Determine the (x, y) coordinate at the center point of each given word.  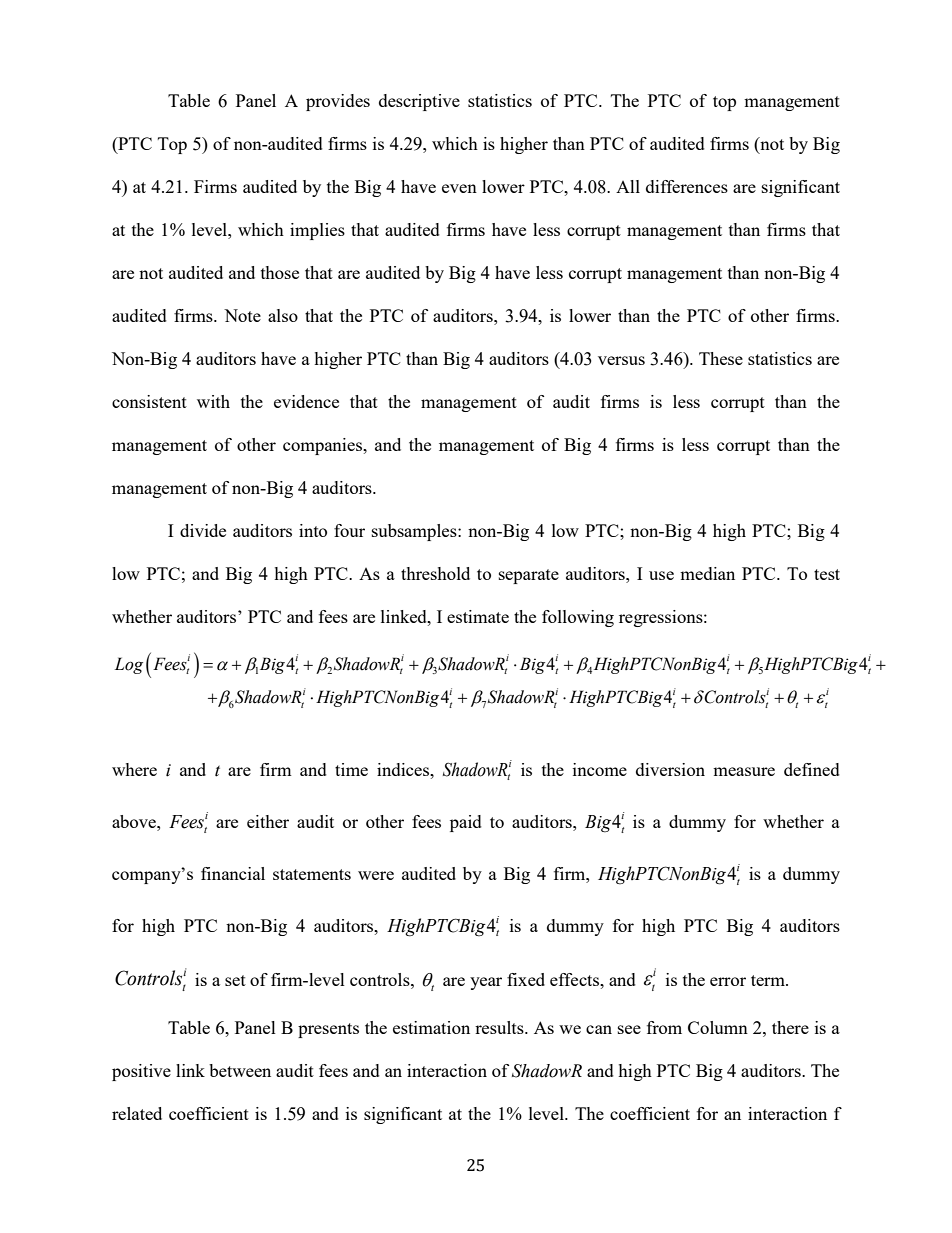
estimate (478, 616)
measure (744, 771)
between (240, 1070)
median (707, 573)
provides (338, 102)
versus (621, 360)
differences (687, 186)
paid (466, 823)
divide (203, 530)
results (500, 1027)
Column (718, 1027)
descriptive (419, 102)
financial (233, 873)
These (721, 358)
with (213, 401)
